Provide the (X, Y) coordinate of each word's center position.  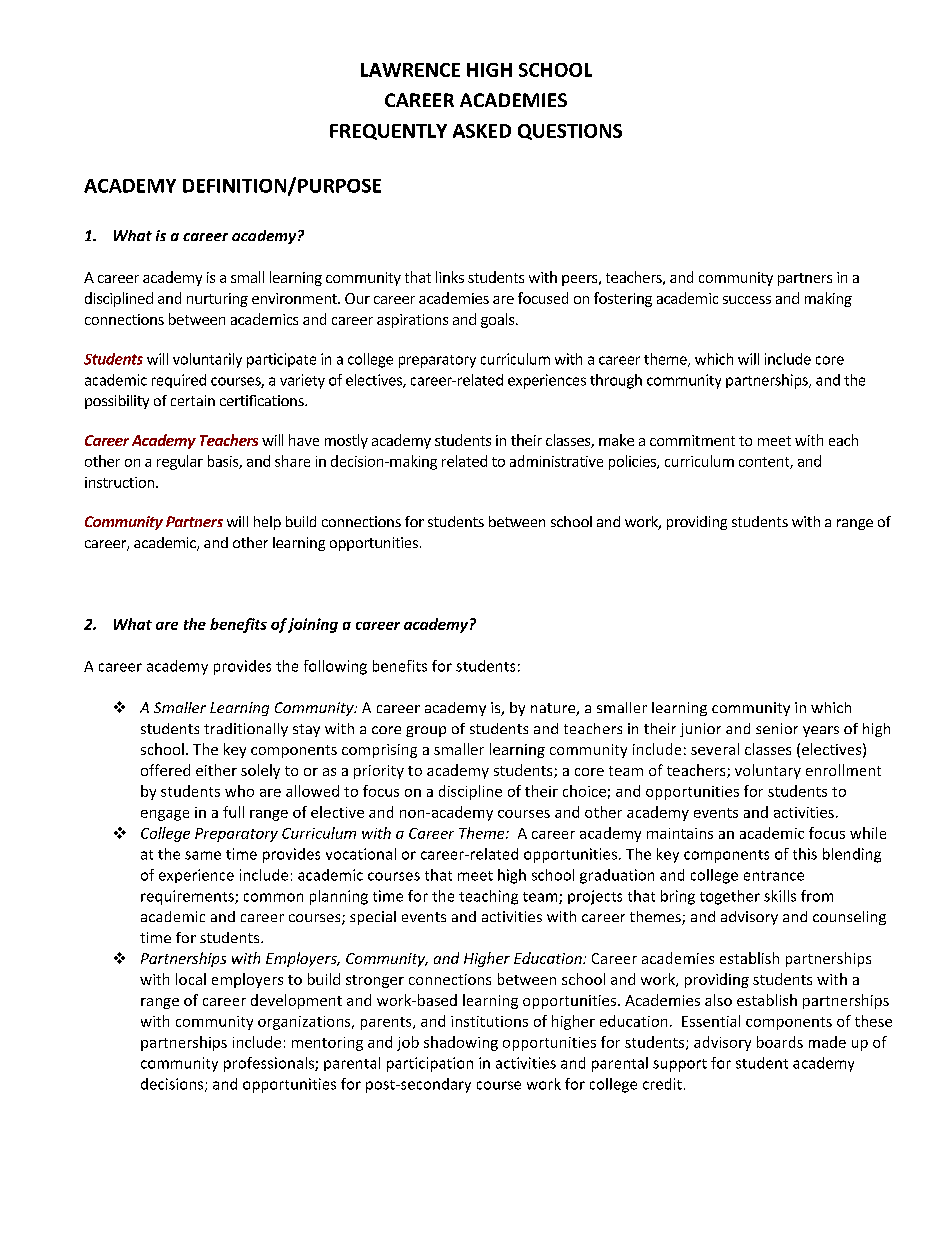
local (191, 979)
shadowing (461, 1043)
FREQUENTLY (388, 132)
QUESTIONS (570, 132)
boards (780, 1042)
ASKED (482, 131)
